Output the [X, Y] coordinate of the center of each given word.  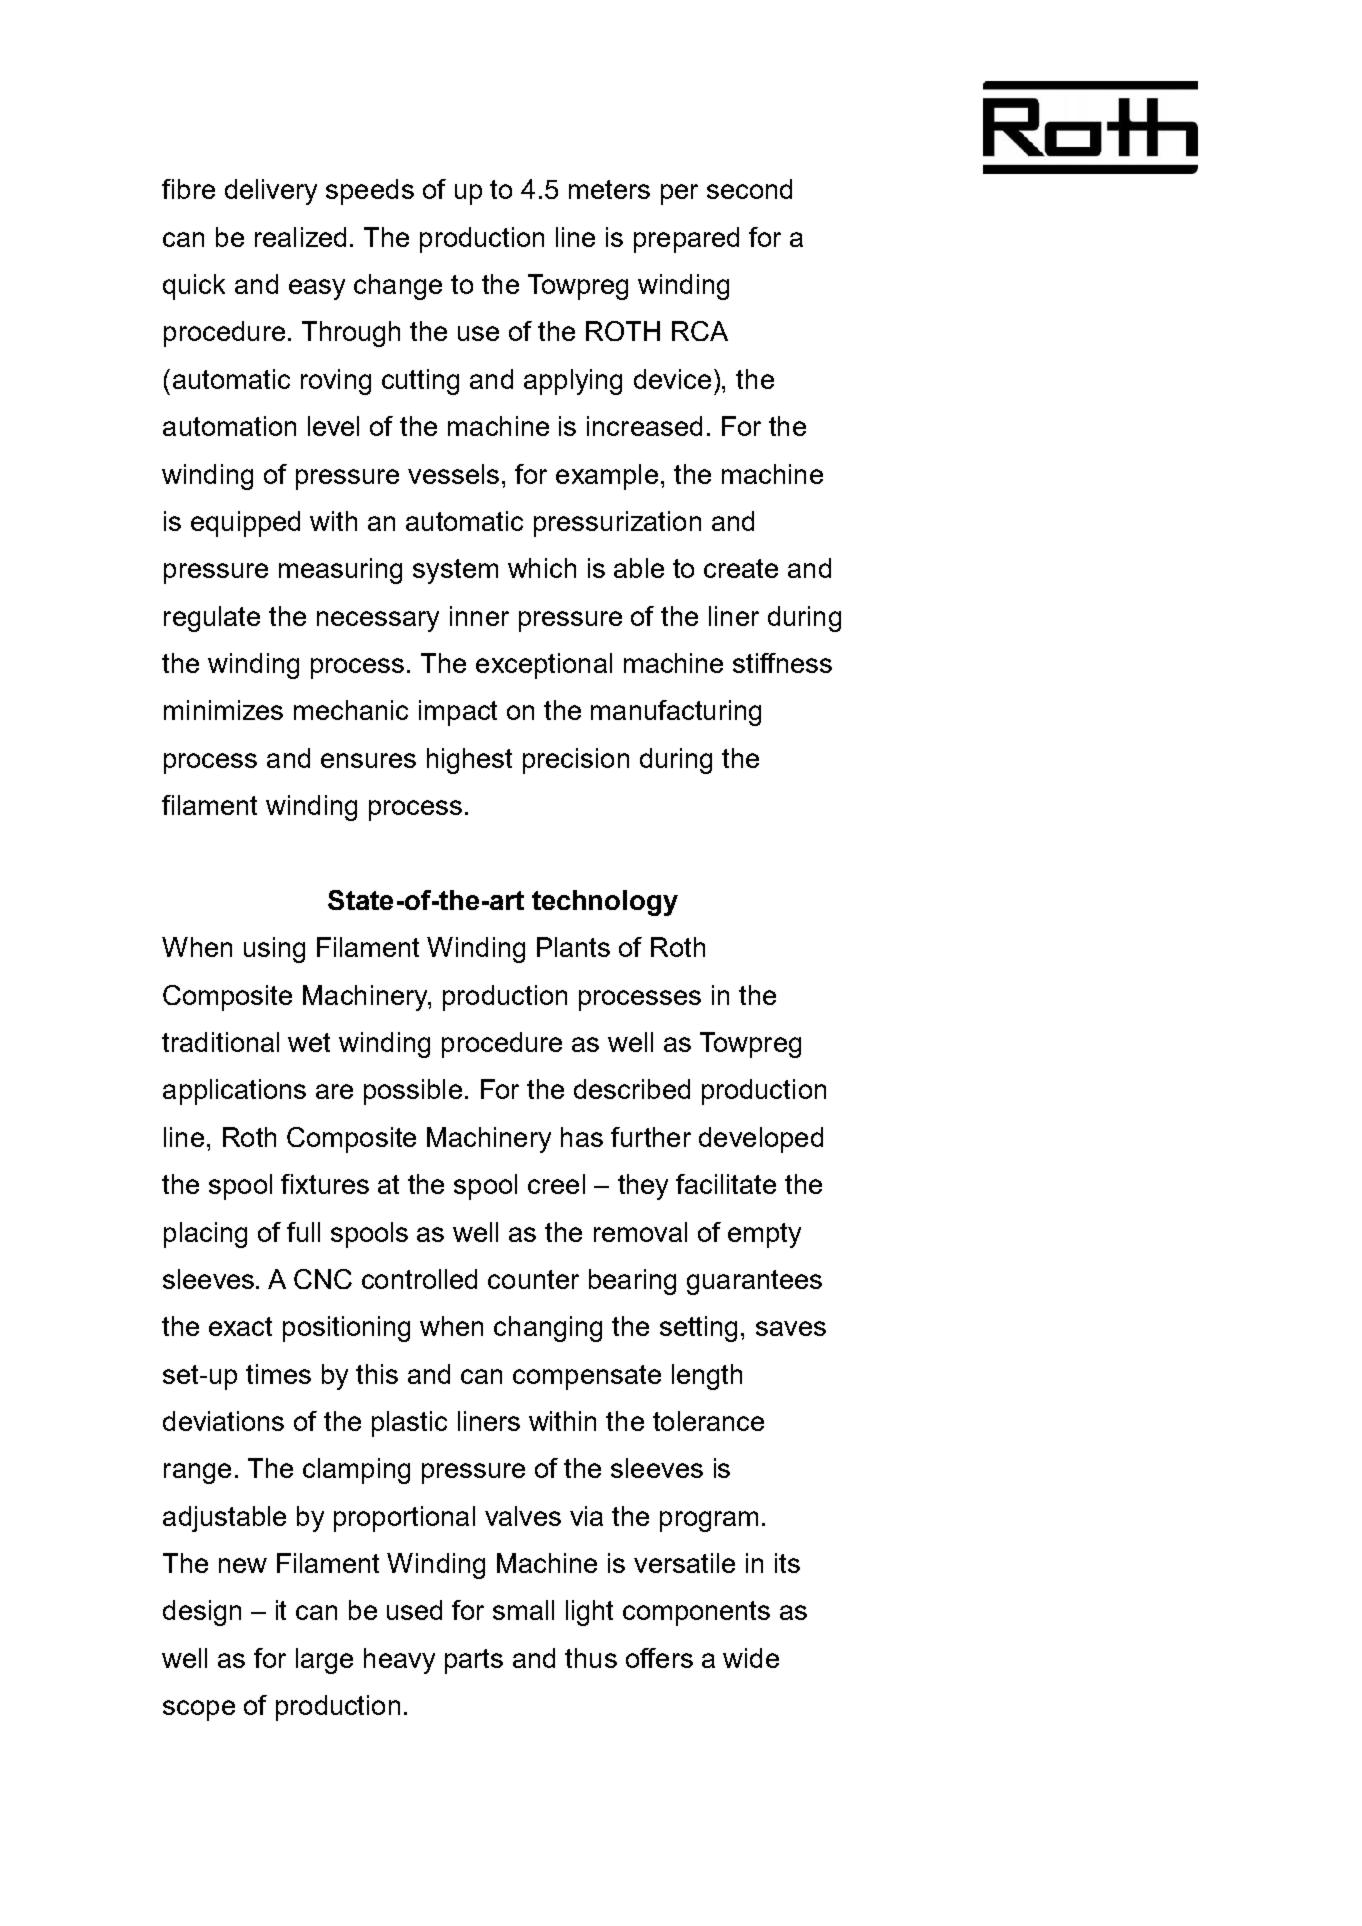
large [324, 1661]
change [398, 287]
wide [751, 1658]
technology [605, 903]
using [274, 950]
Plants [573, 947]
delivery [271, 192]
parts [474, 1661]
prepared [686, 240]
